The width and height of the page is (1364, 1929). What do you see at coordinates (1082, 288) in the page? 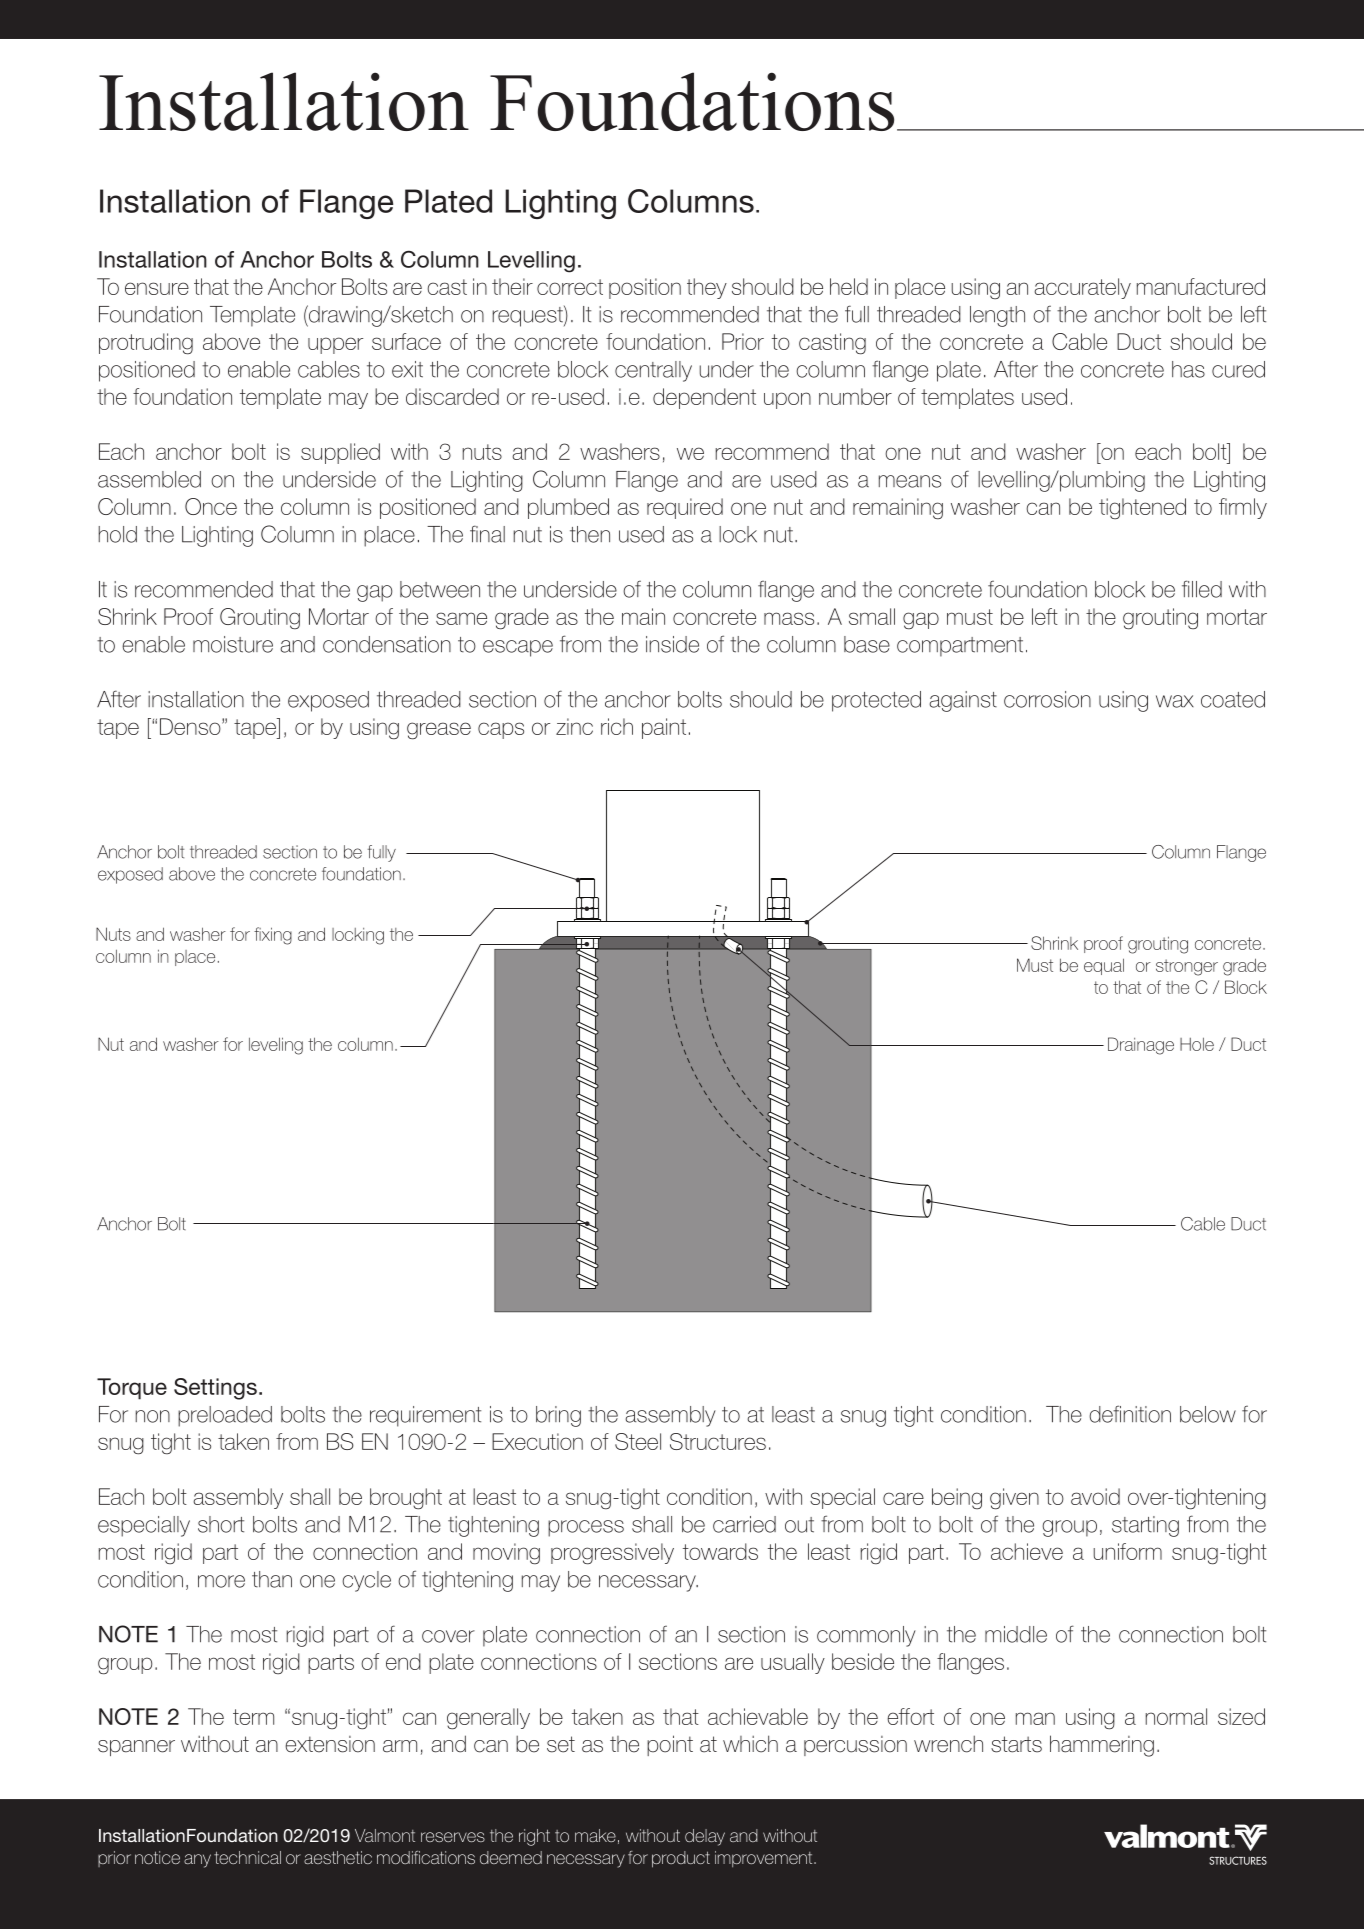
I see `accurately` at bounding box center [1082, 288].
